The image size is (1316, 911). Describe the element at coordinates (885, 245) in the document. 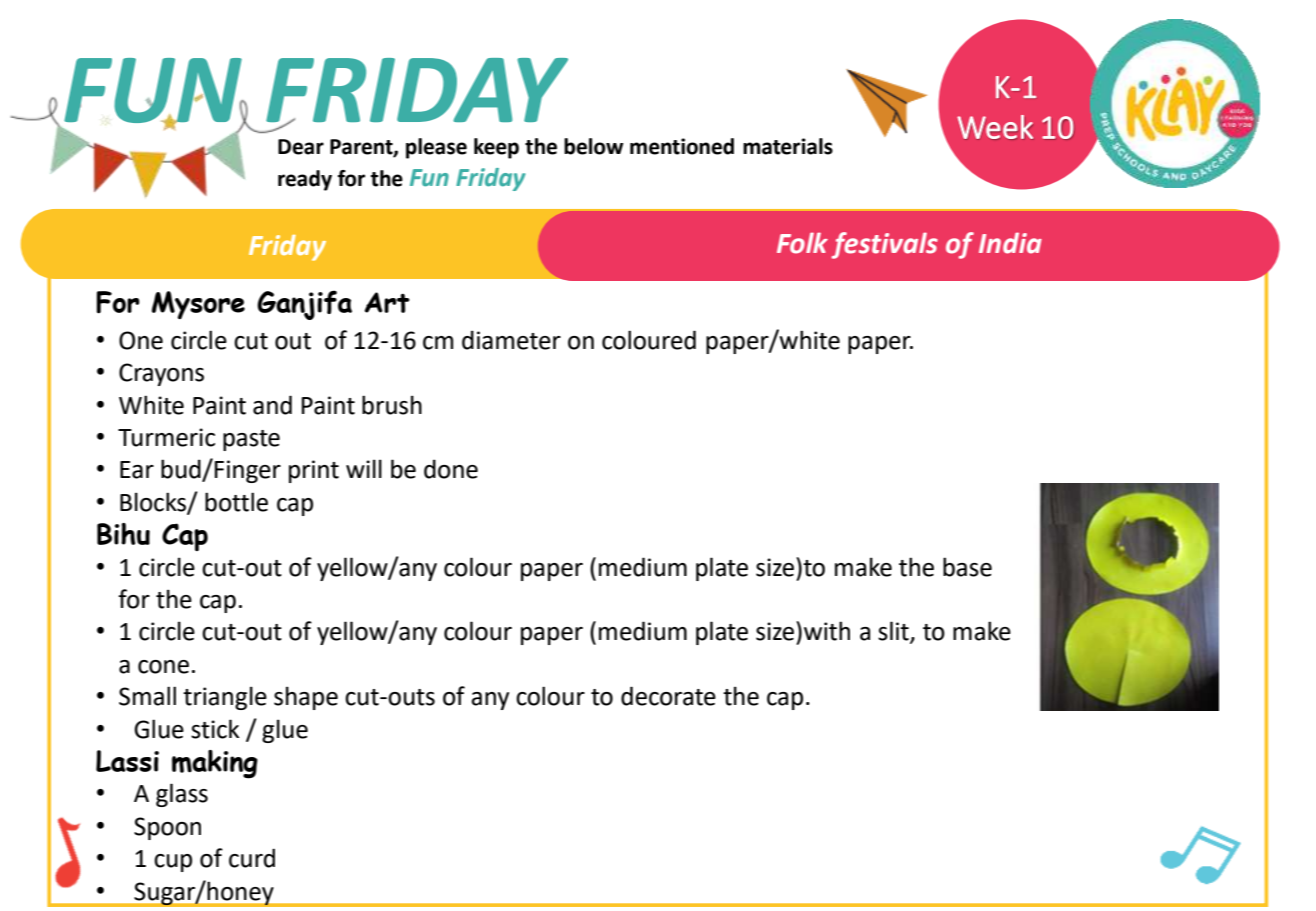

I see `festivals` at that location.
